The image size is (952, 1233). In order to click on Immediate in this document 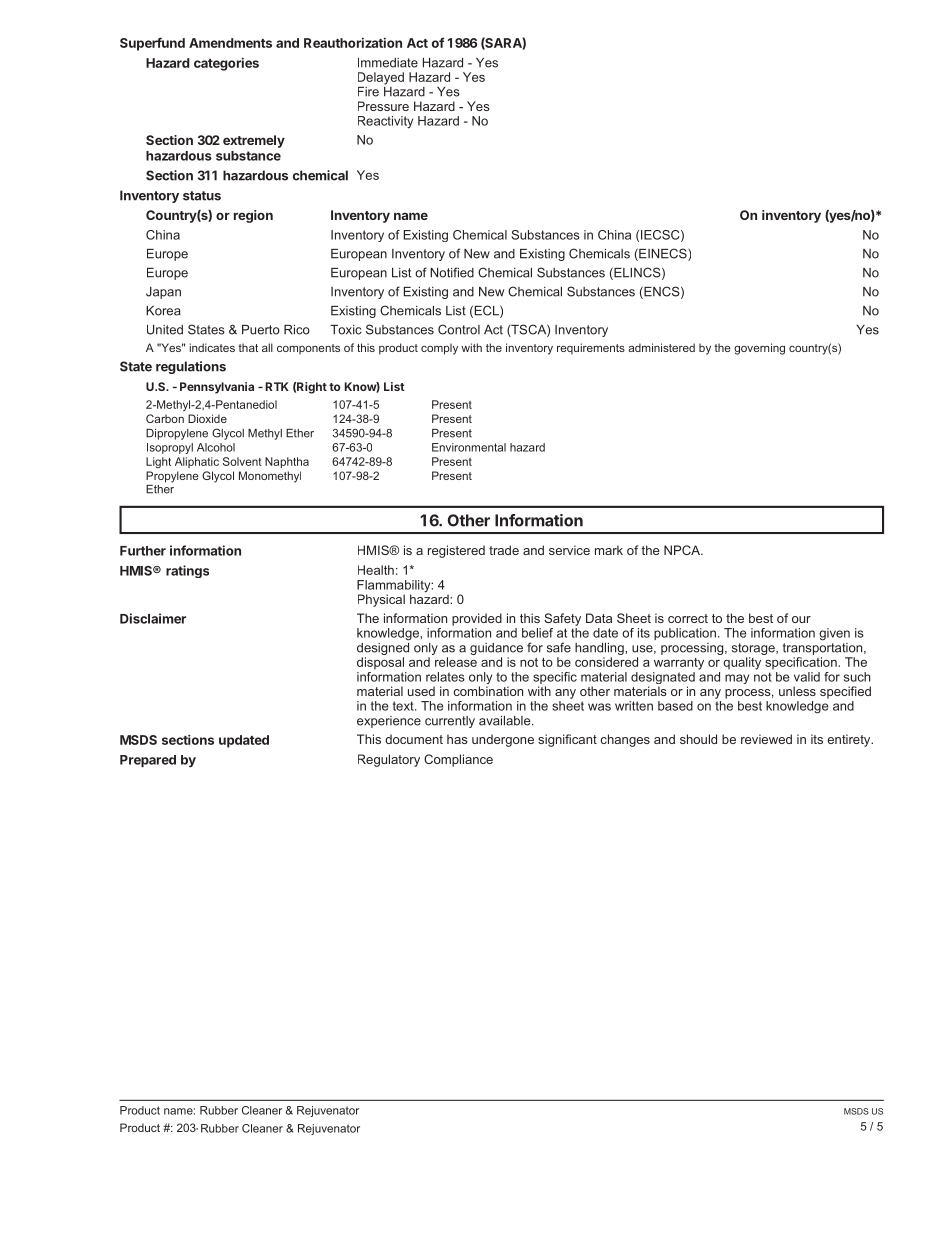, I will do `click(388, 63)`.
